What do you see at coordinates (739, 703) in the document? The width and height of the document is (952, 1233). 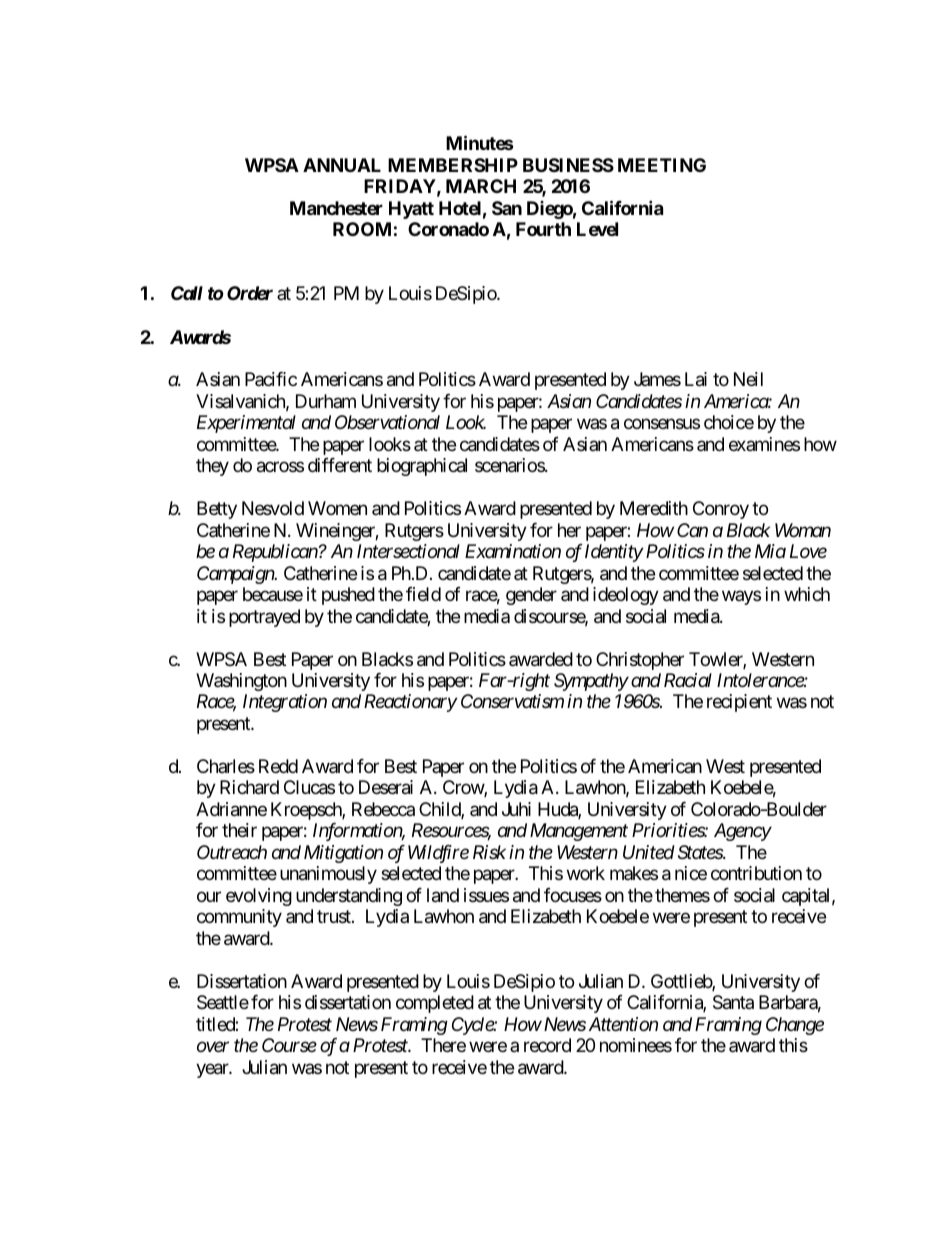 I see `recipient` at bounding box center [739, 703].
